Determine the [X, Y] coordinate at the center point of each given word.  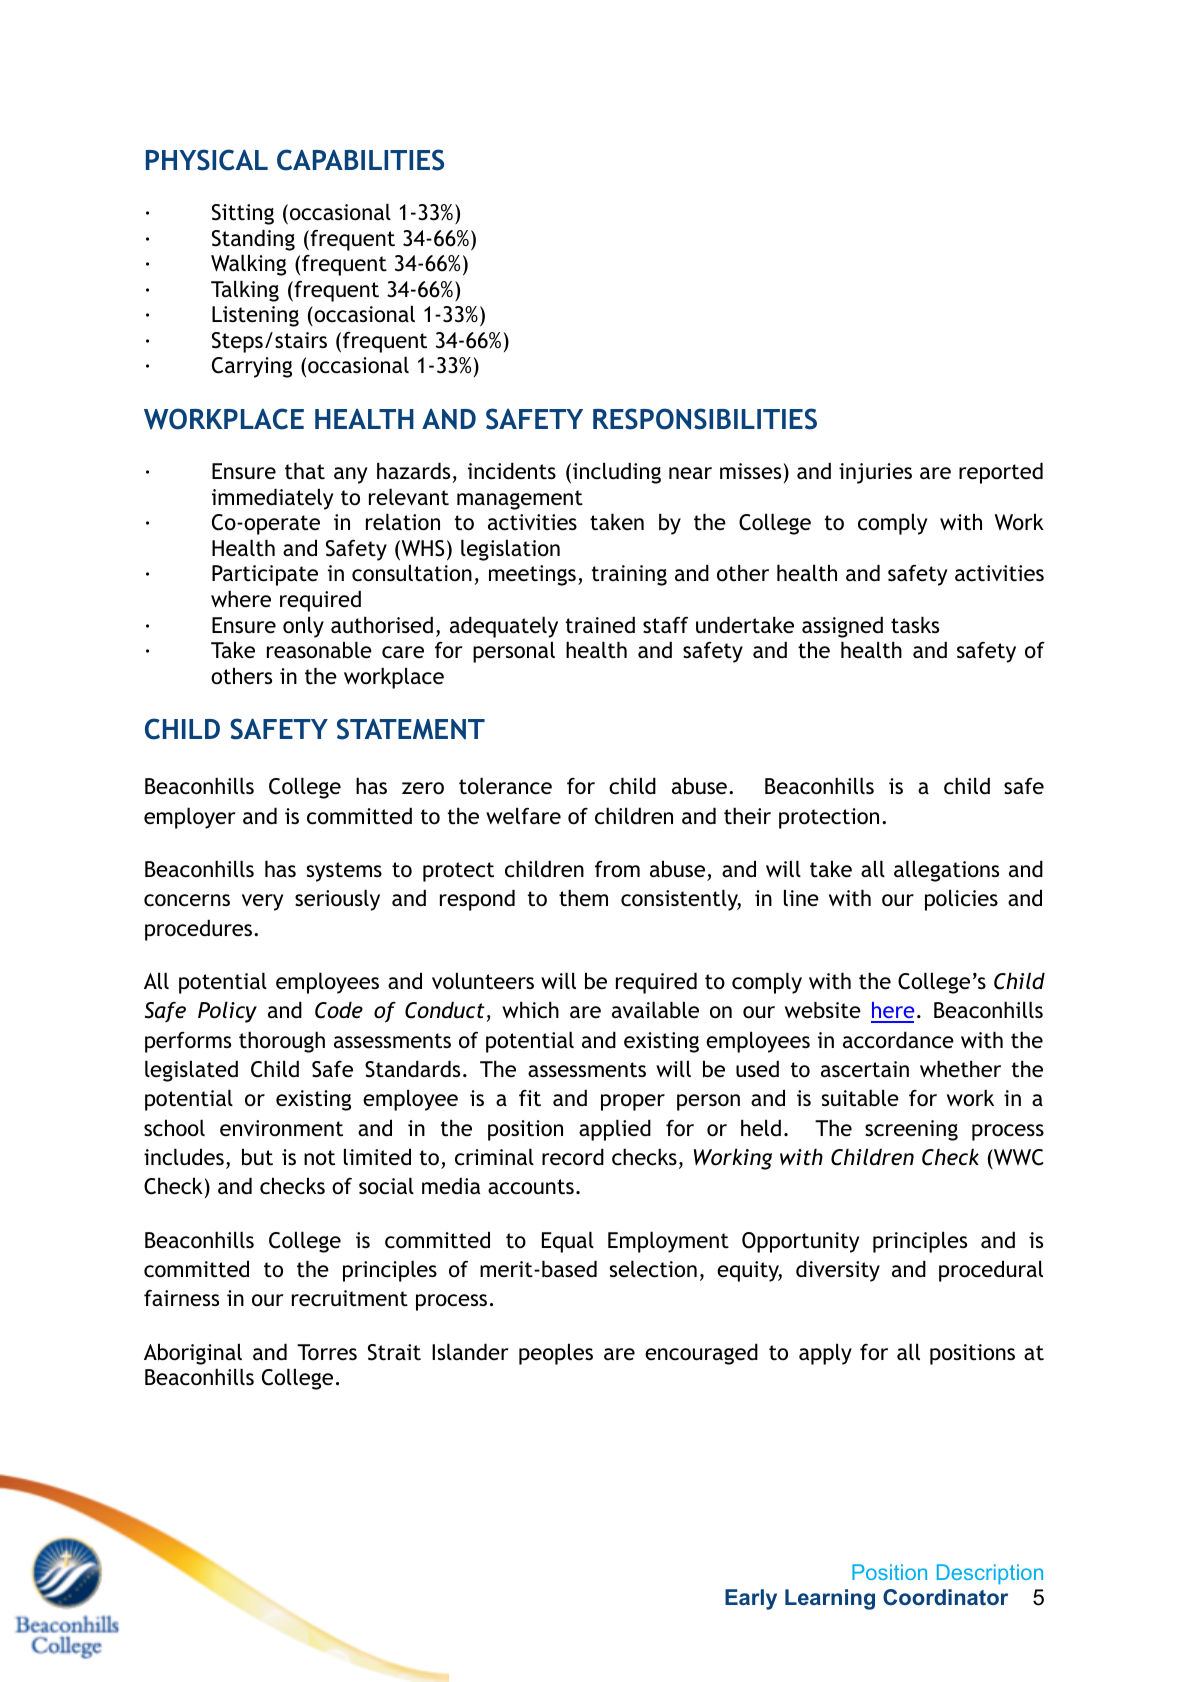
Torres [327, 1352]
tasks [915, 625]
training [629, 575]
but [257, 1157]
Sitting [243, 214]
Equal [568, 1242]
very [262, 902]
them [583, 898]
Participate [265, 575]
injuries [875, 473]
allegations [946, 871]
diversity [838, 1271]
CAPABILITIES [360, 160]
